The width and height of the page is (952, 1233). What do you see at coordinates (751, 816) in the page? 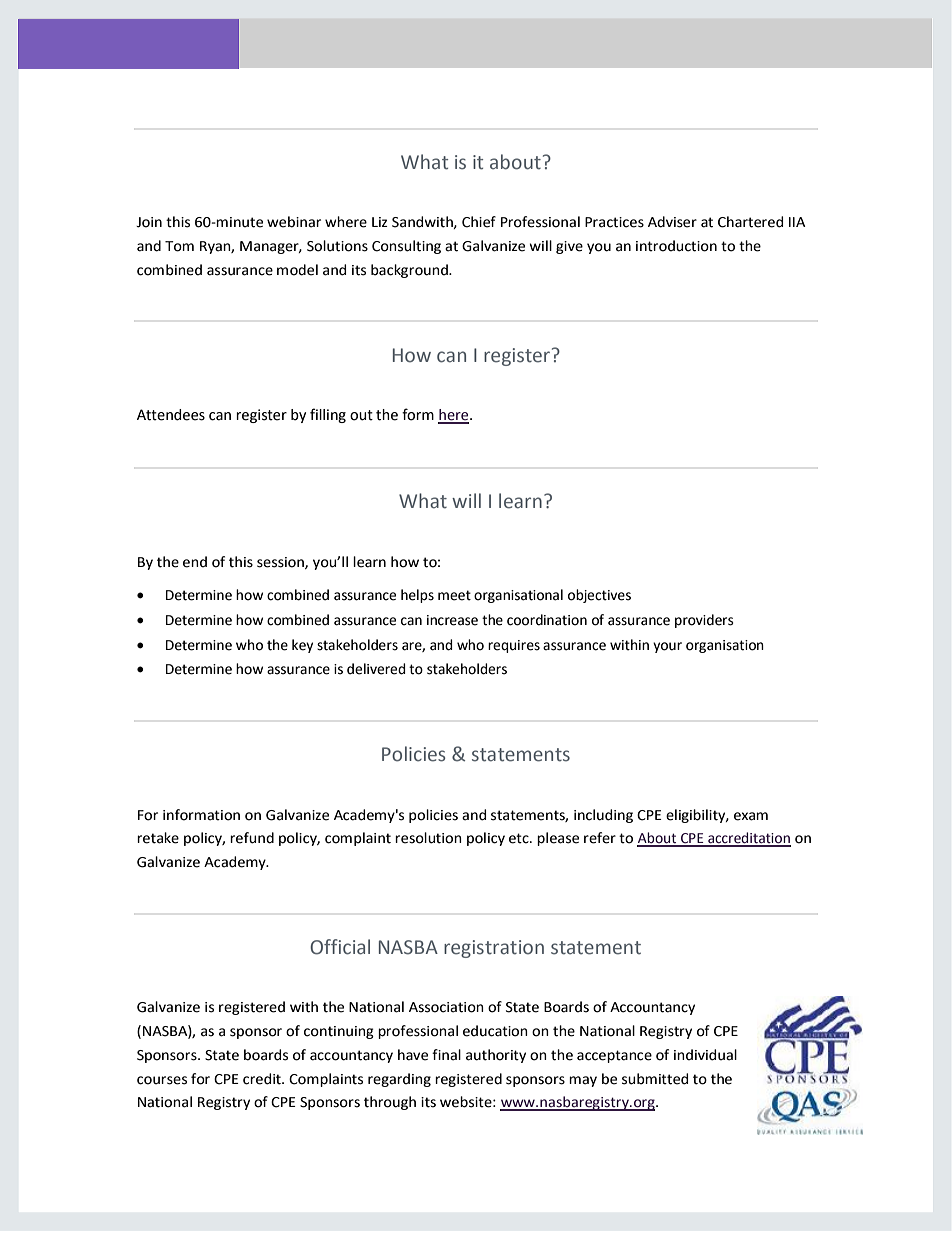
I see `exam` at bounding box center [751, 816].
